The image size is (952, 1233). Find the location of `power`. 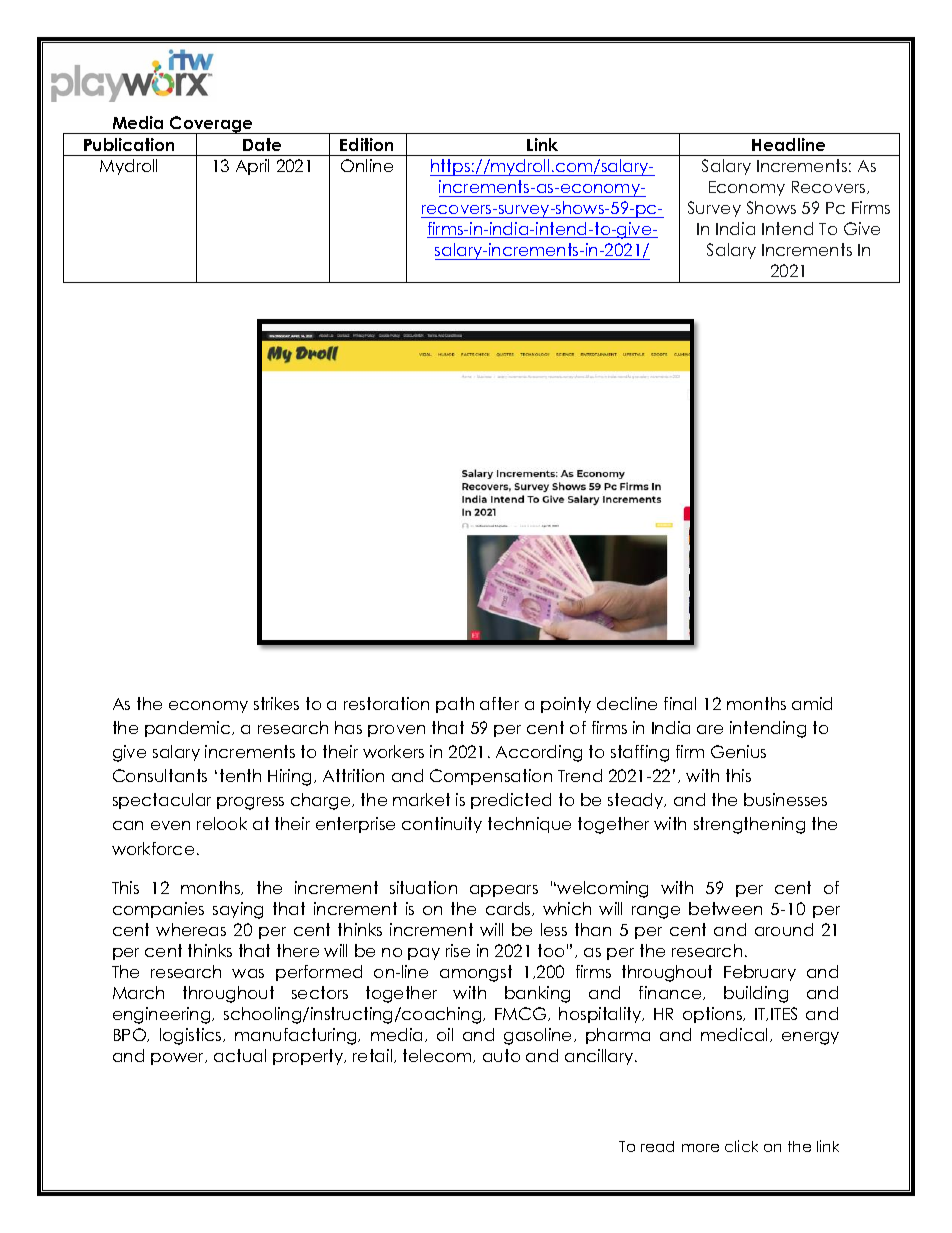

power is located at coordinates (179, 1059).
